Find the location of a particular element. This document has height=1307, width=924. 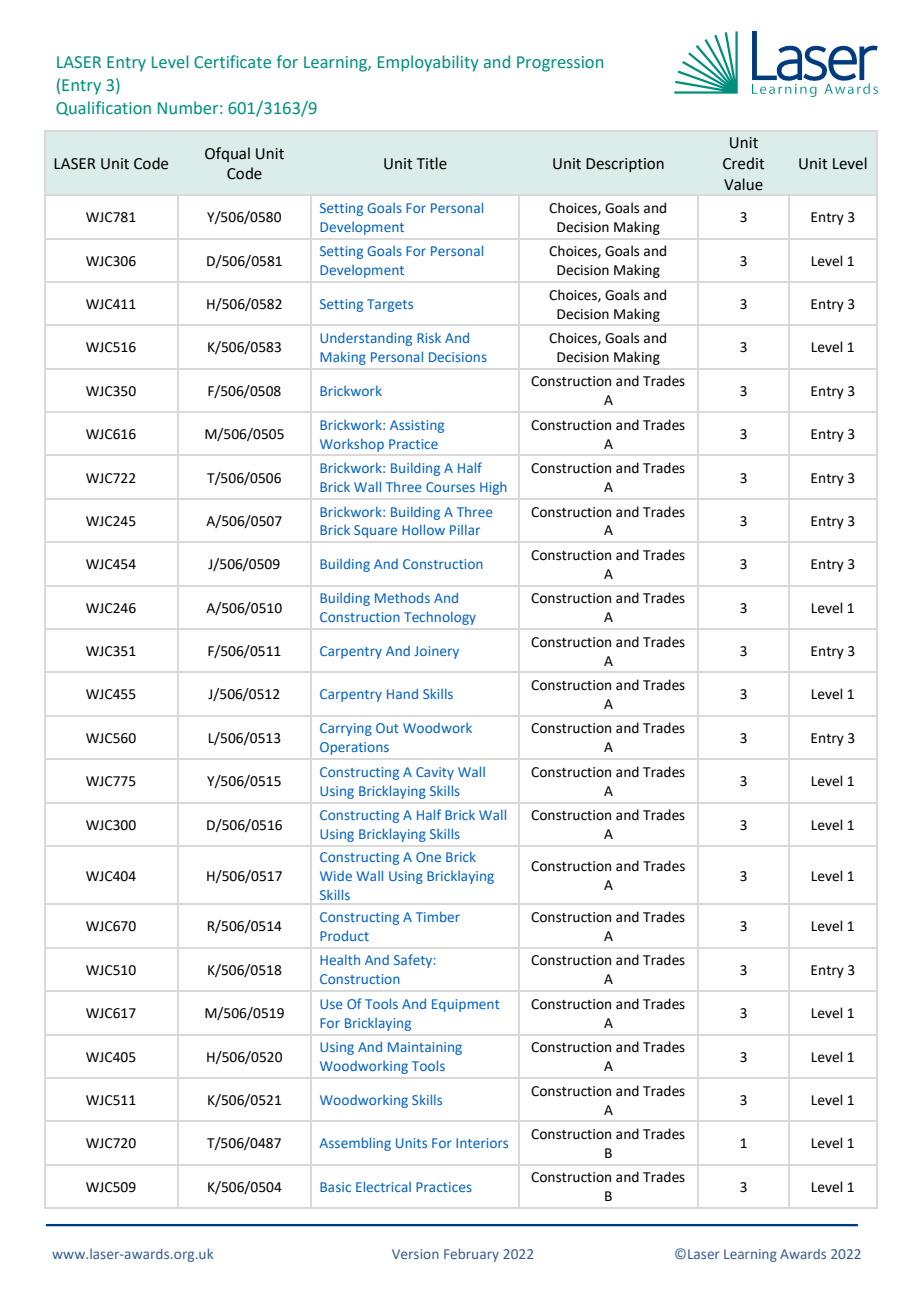

Certificate is located at coordinates (232, 62).
